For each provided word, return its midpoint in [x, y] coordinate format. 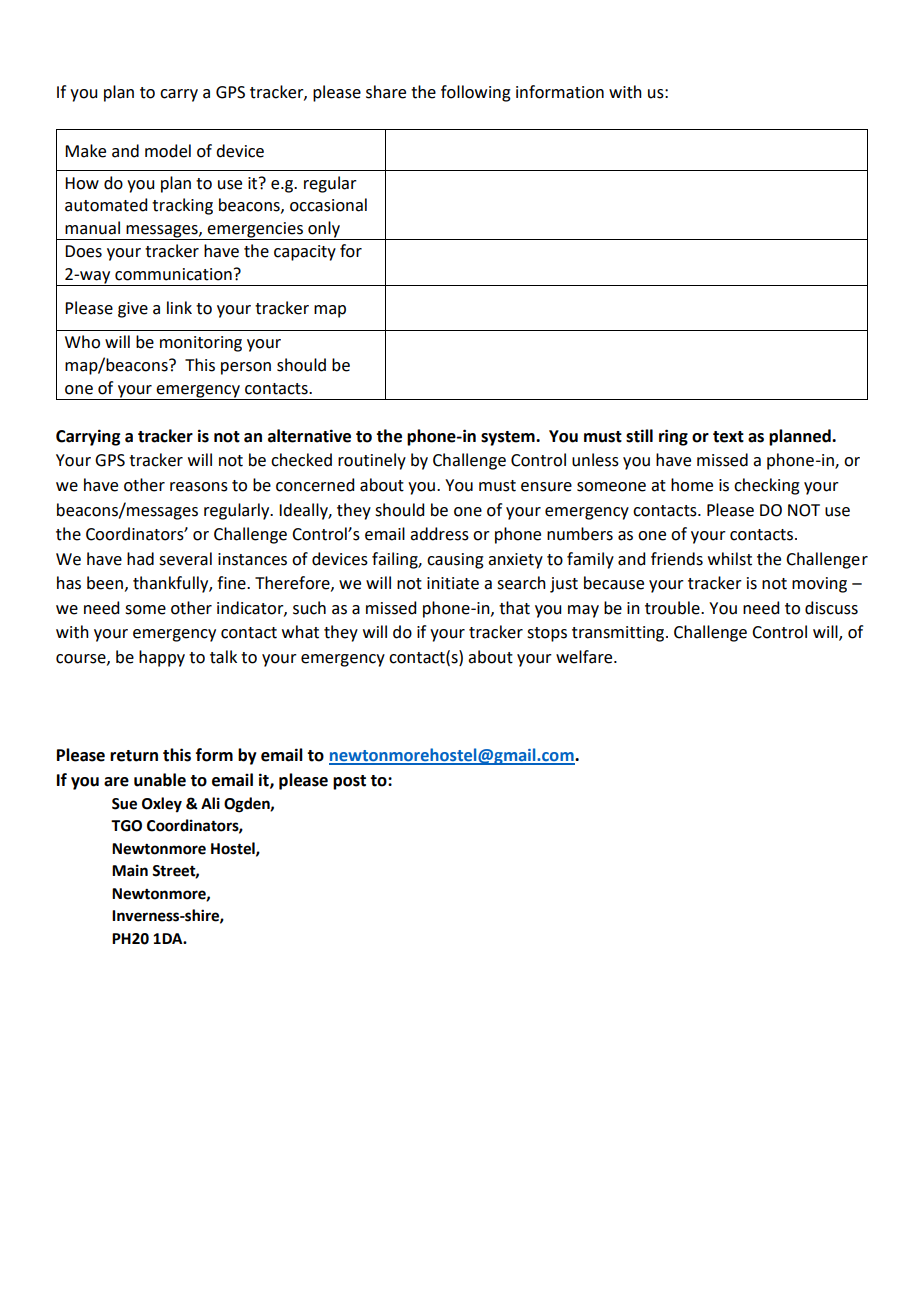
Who [82, 342]
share [386, 92]
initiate [453, 583]
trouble [673, 608]
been [105, 583]
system [509, 438]
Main [130, 870]
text [728, 437]
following [476, 93]
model [168, 151]
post [349, 782]
